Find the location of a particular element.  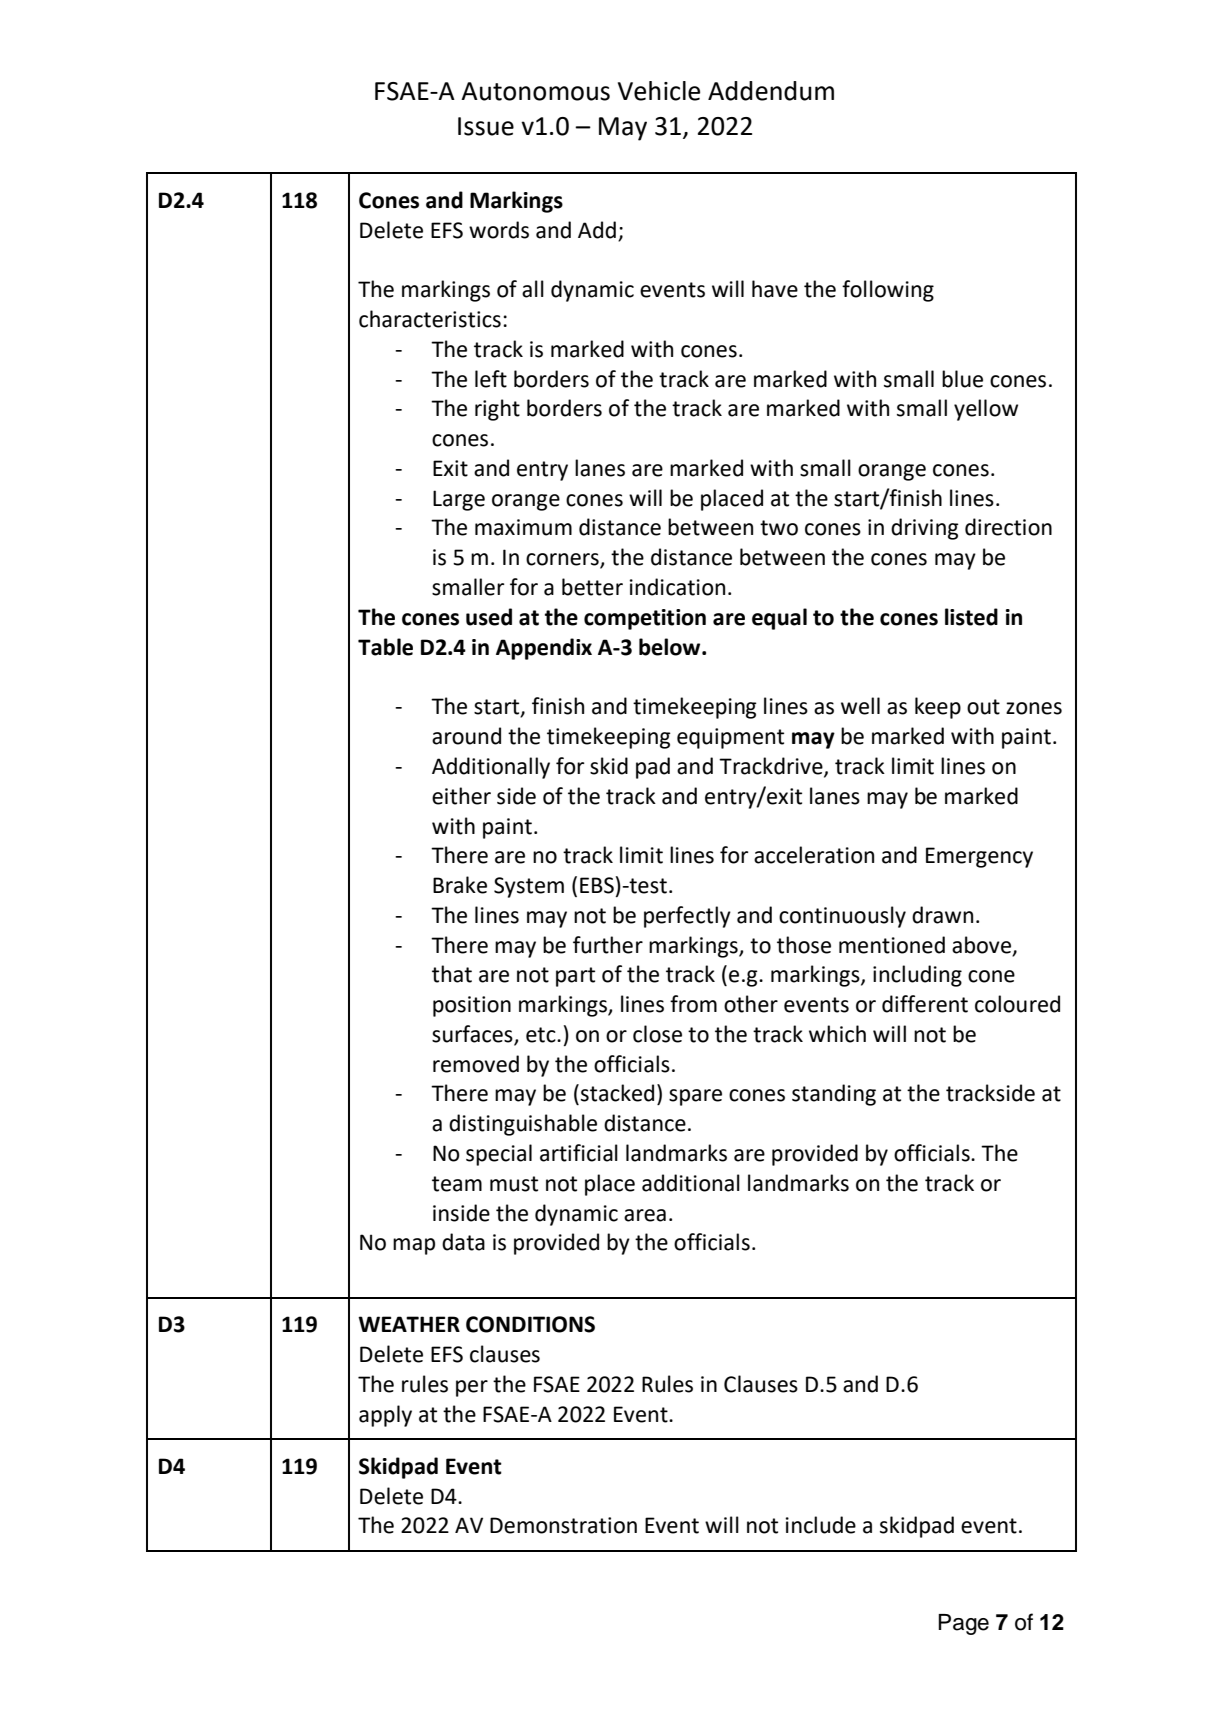

Vehicle is located at coordinates (659, 91).
